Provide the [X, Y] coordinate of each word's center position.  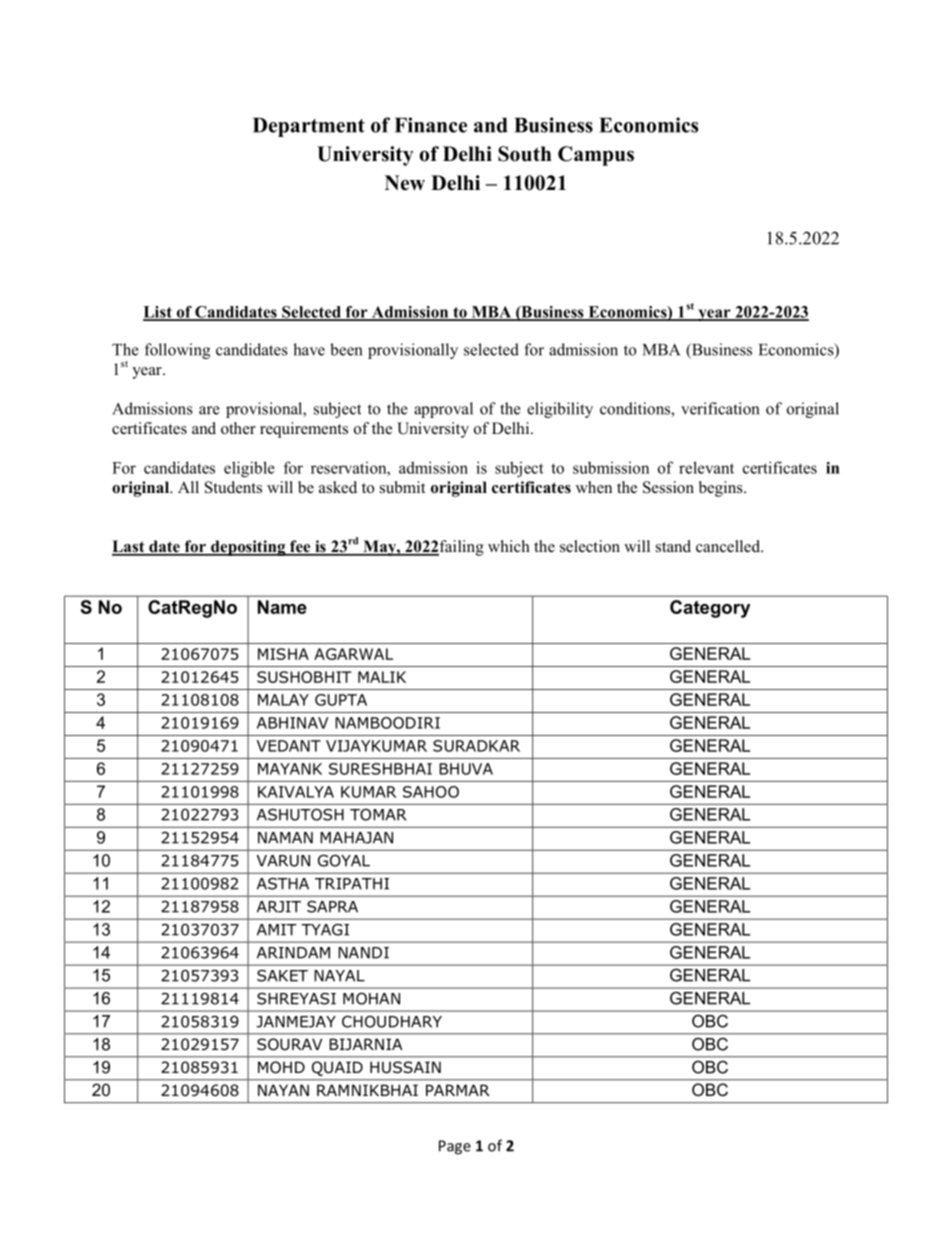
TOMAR [378, 814]
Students [233, 487]
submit [402, 487]
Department [309, 127]
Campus [596, 156]
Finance [431, 125]
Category [710, 609]
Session [668, 487]
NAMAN [285, 838]
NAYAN [283, 1090]
